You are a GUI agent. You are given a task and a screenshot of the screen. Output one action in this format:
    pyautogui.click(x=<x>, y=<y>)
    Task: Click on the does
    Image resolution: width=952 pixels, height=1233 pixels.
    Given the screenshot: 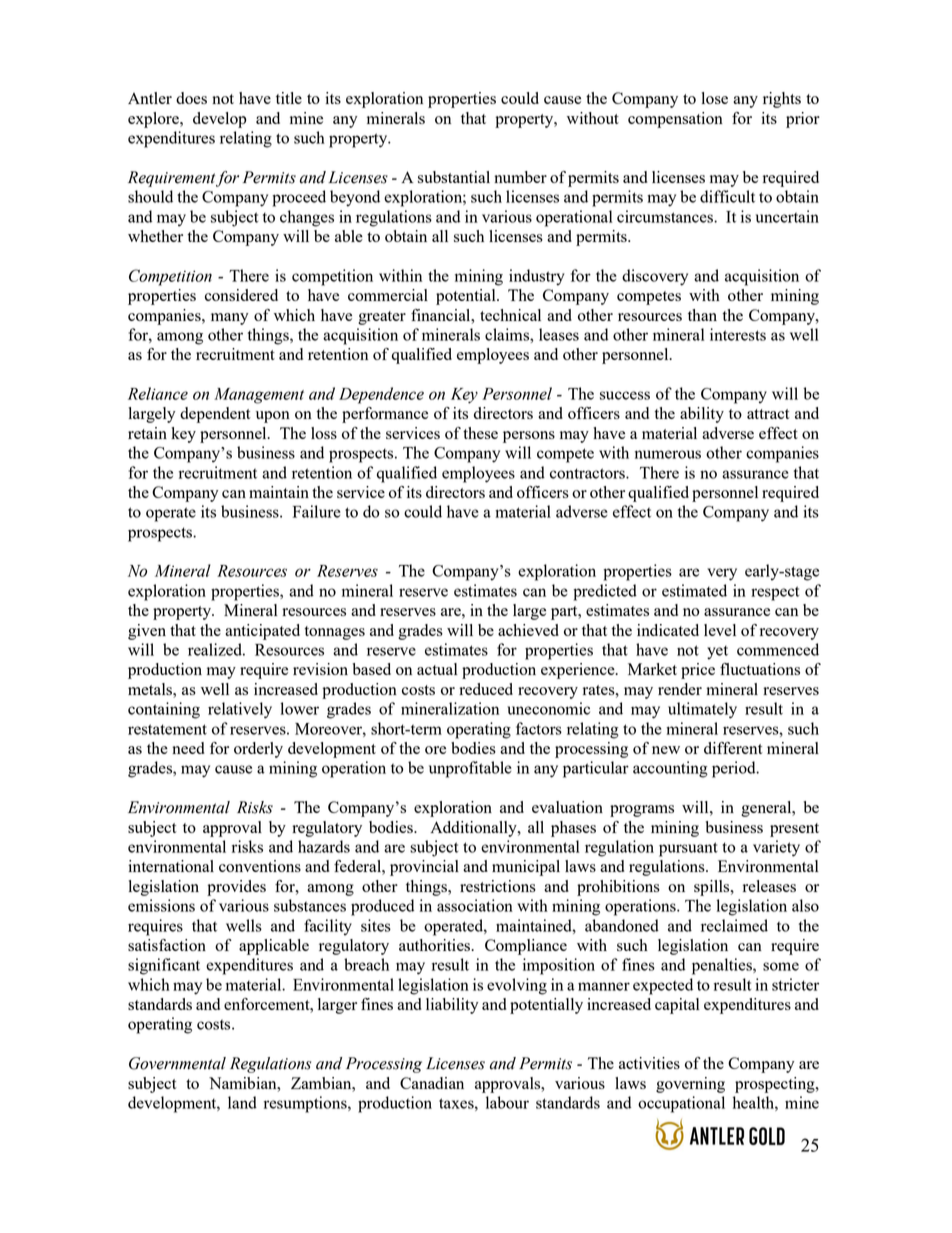 What is the action you would take?
    pyautogui.click(x=191, y=98)
